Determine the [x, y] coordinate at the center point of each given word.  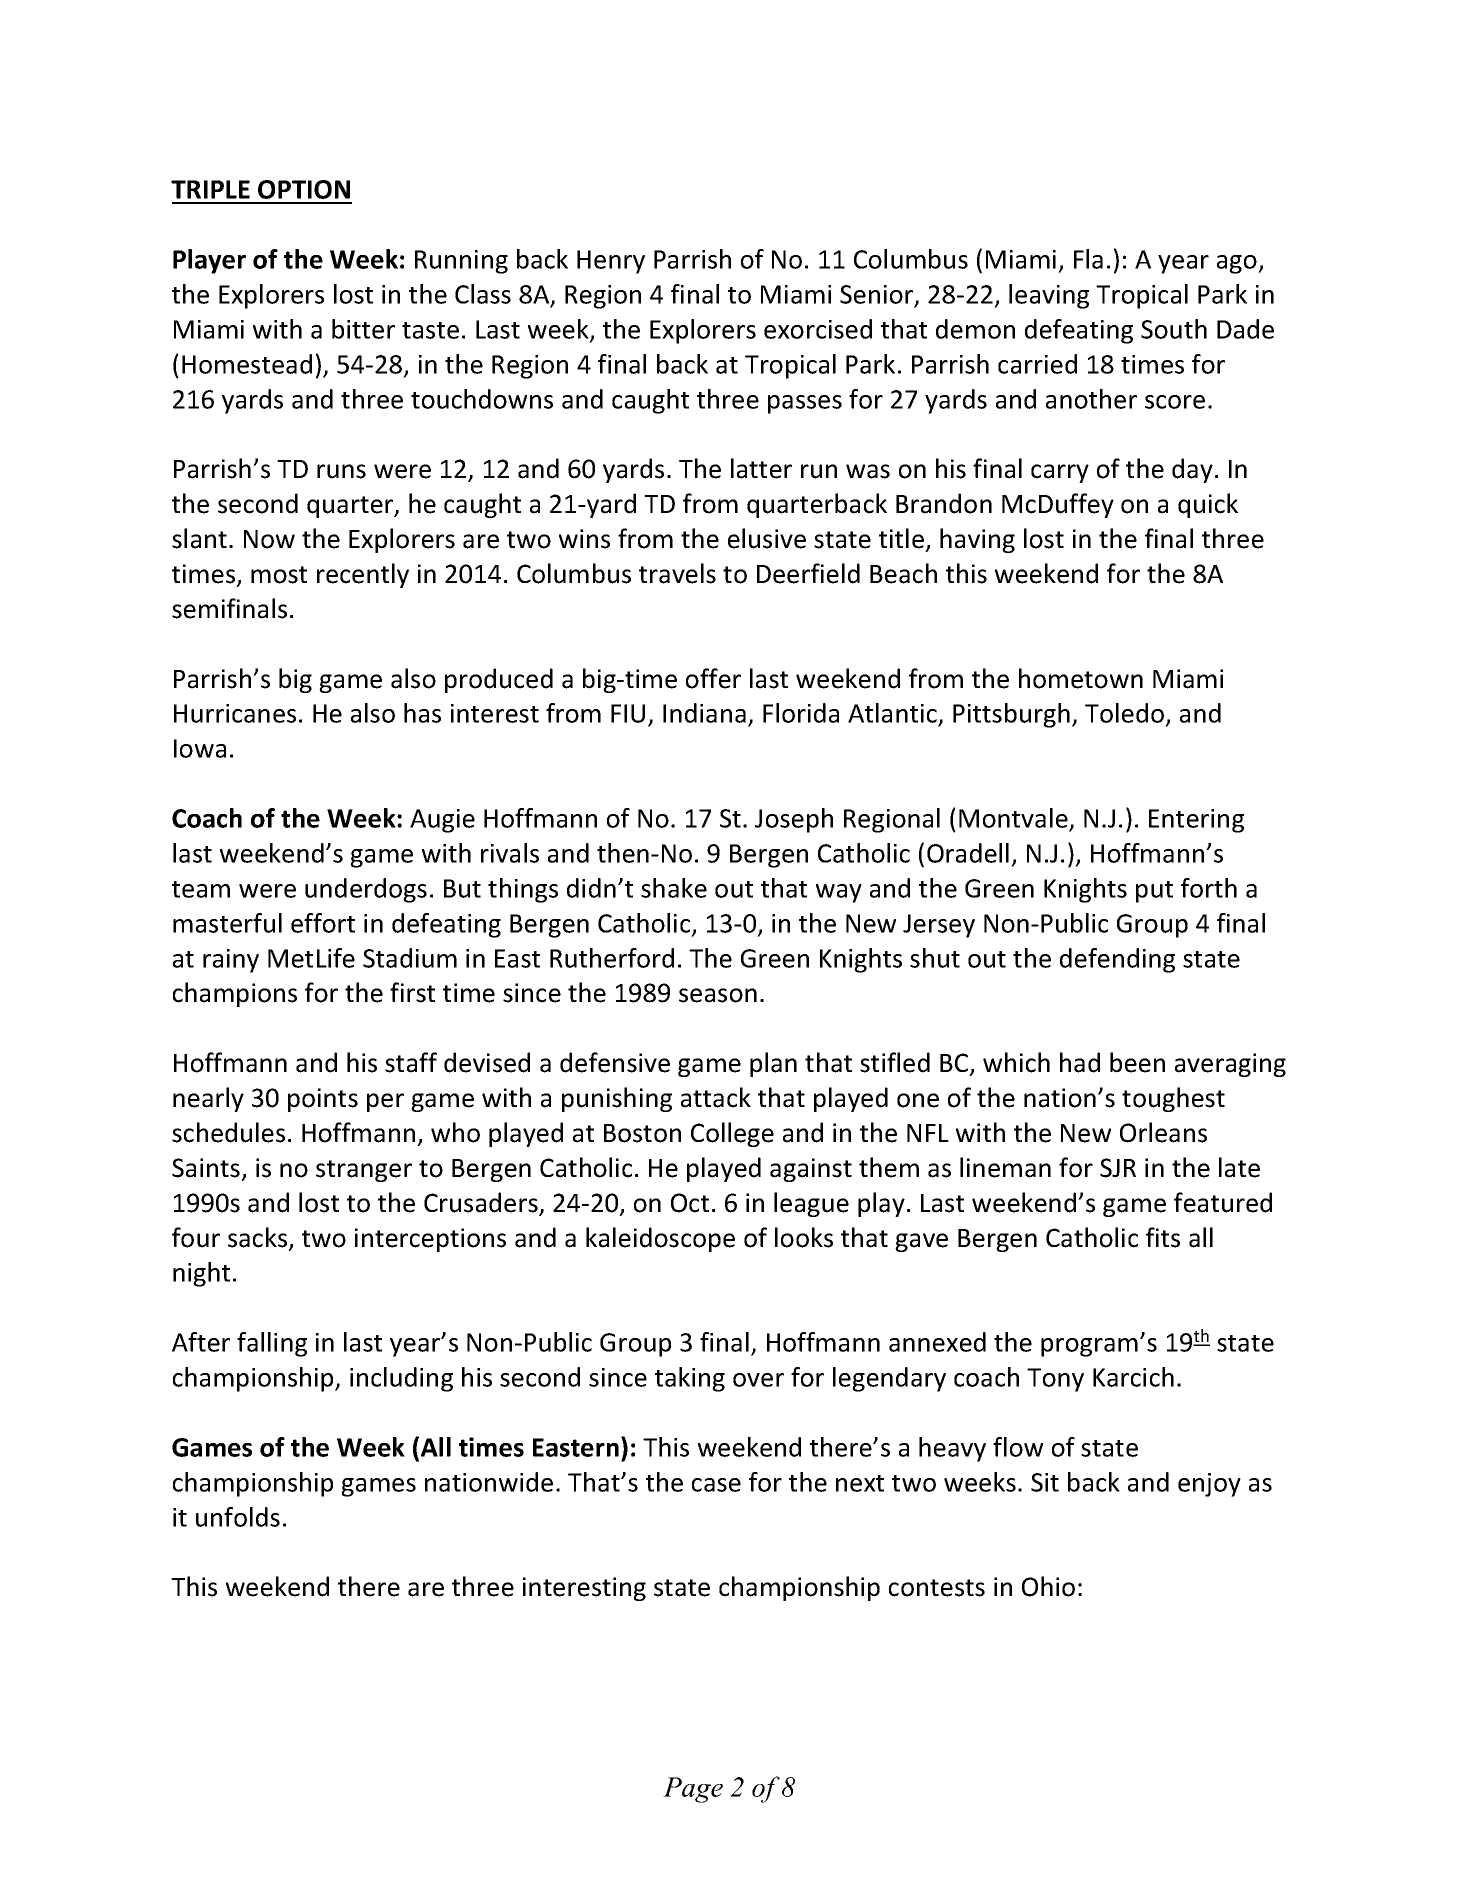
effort [323, 923]
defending [1117, 960]
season [718, 995]
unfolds [238, 1517]
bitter [363, 329]
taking [690, 1379]
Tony [1055, 1380]
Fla [1088, 259]
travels [677, 573]
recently [363, 575]
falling [272, 1344]
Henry [611, 262]
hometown [1081, 678]
